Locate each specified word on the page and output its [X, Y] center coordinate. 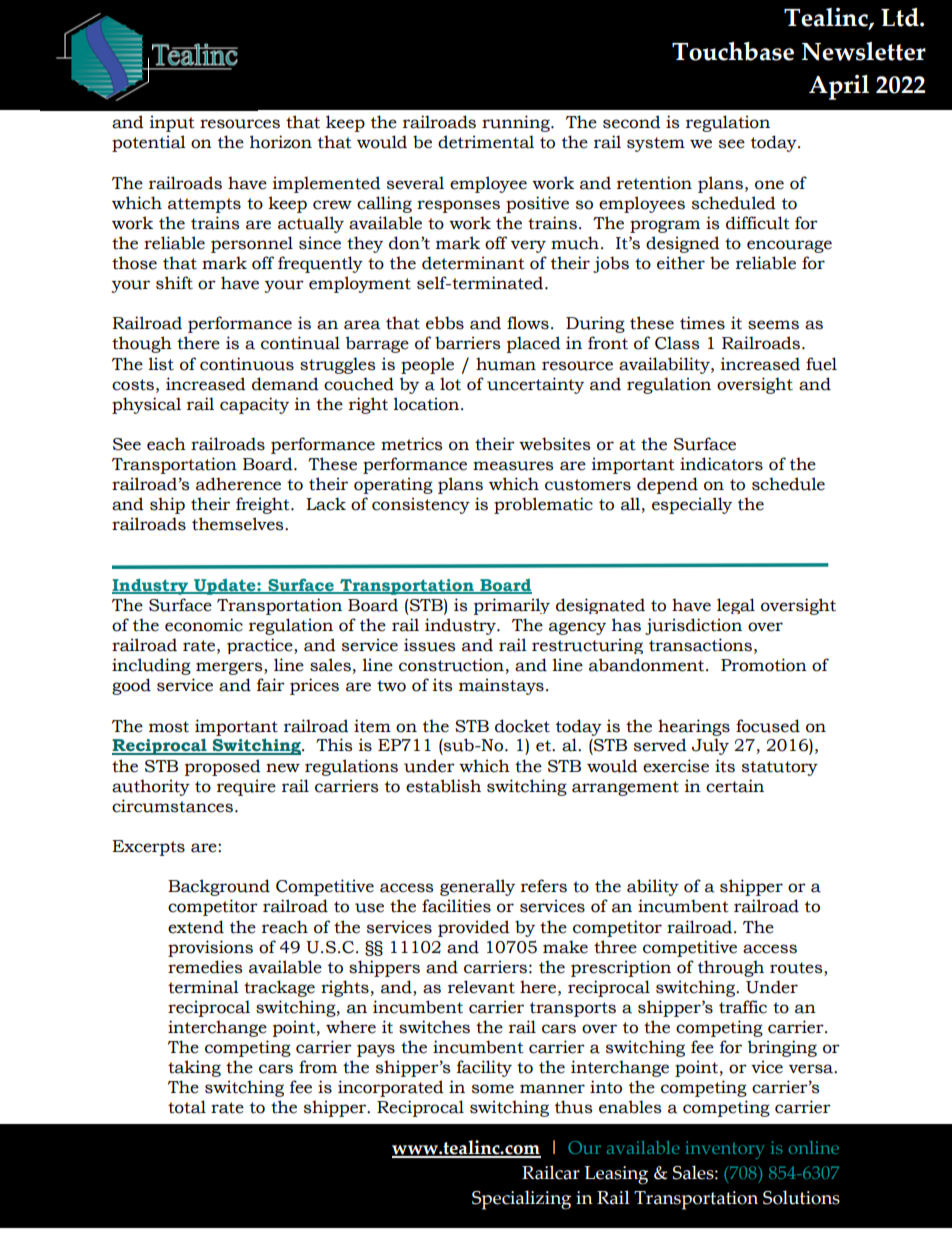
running [517, 123]
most [169, 727]
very [528, 246]
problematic [543, 505]
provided [474, 928]
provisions [210, 948]
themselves [239, 524]
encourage [789, 246]
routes [797, 968]
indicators [721, 464]
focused [768, 726]
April [839, 87]
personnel [252, 244]
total [187, 1107]
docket [522, 726]
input [172, 123]
